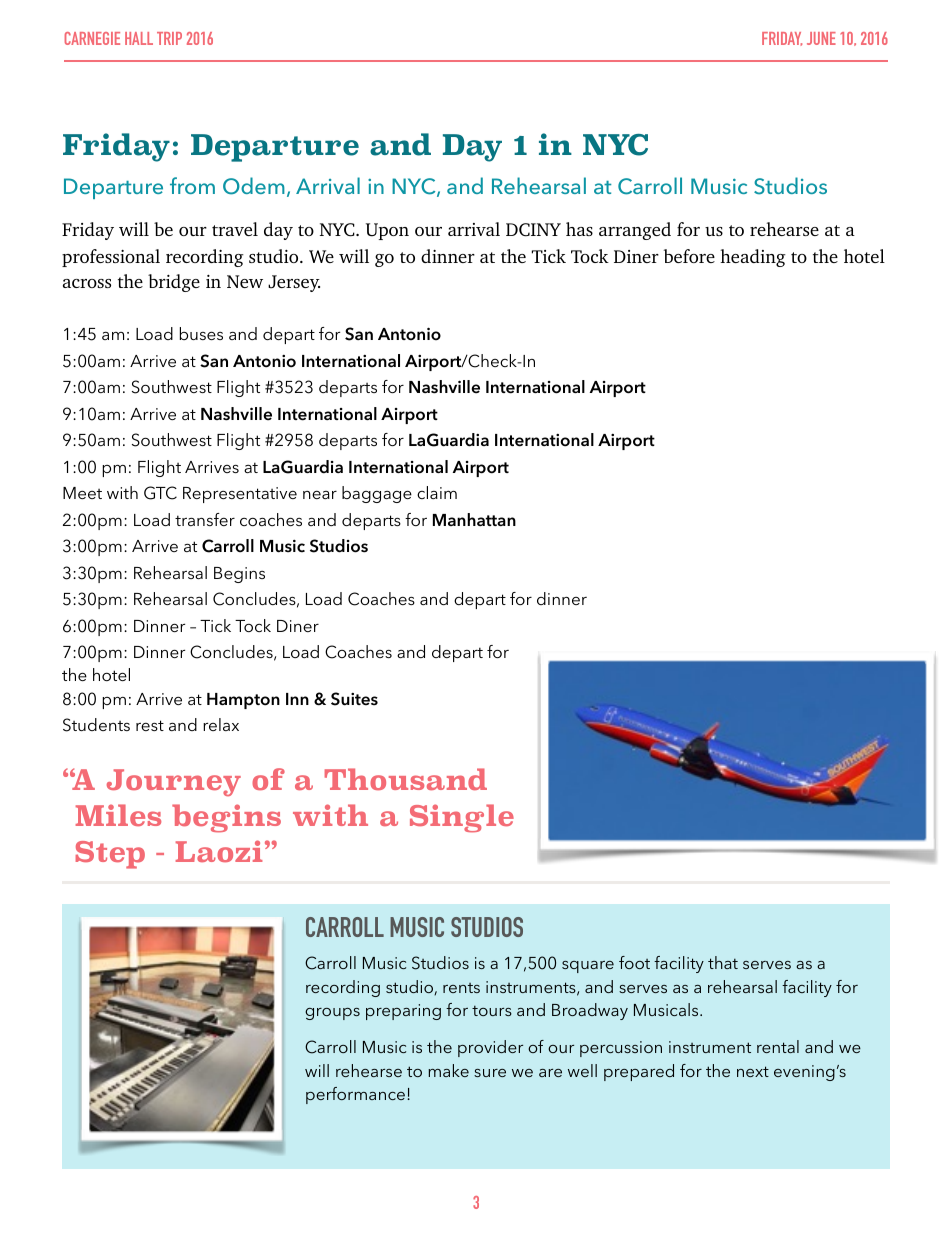 This screenshot has height=1233, width=952. I want to click on Representative, so click(240, 495).
